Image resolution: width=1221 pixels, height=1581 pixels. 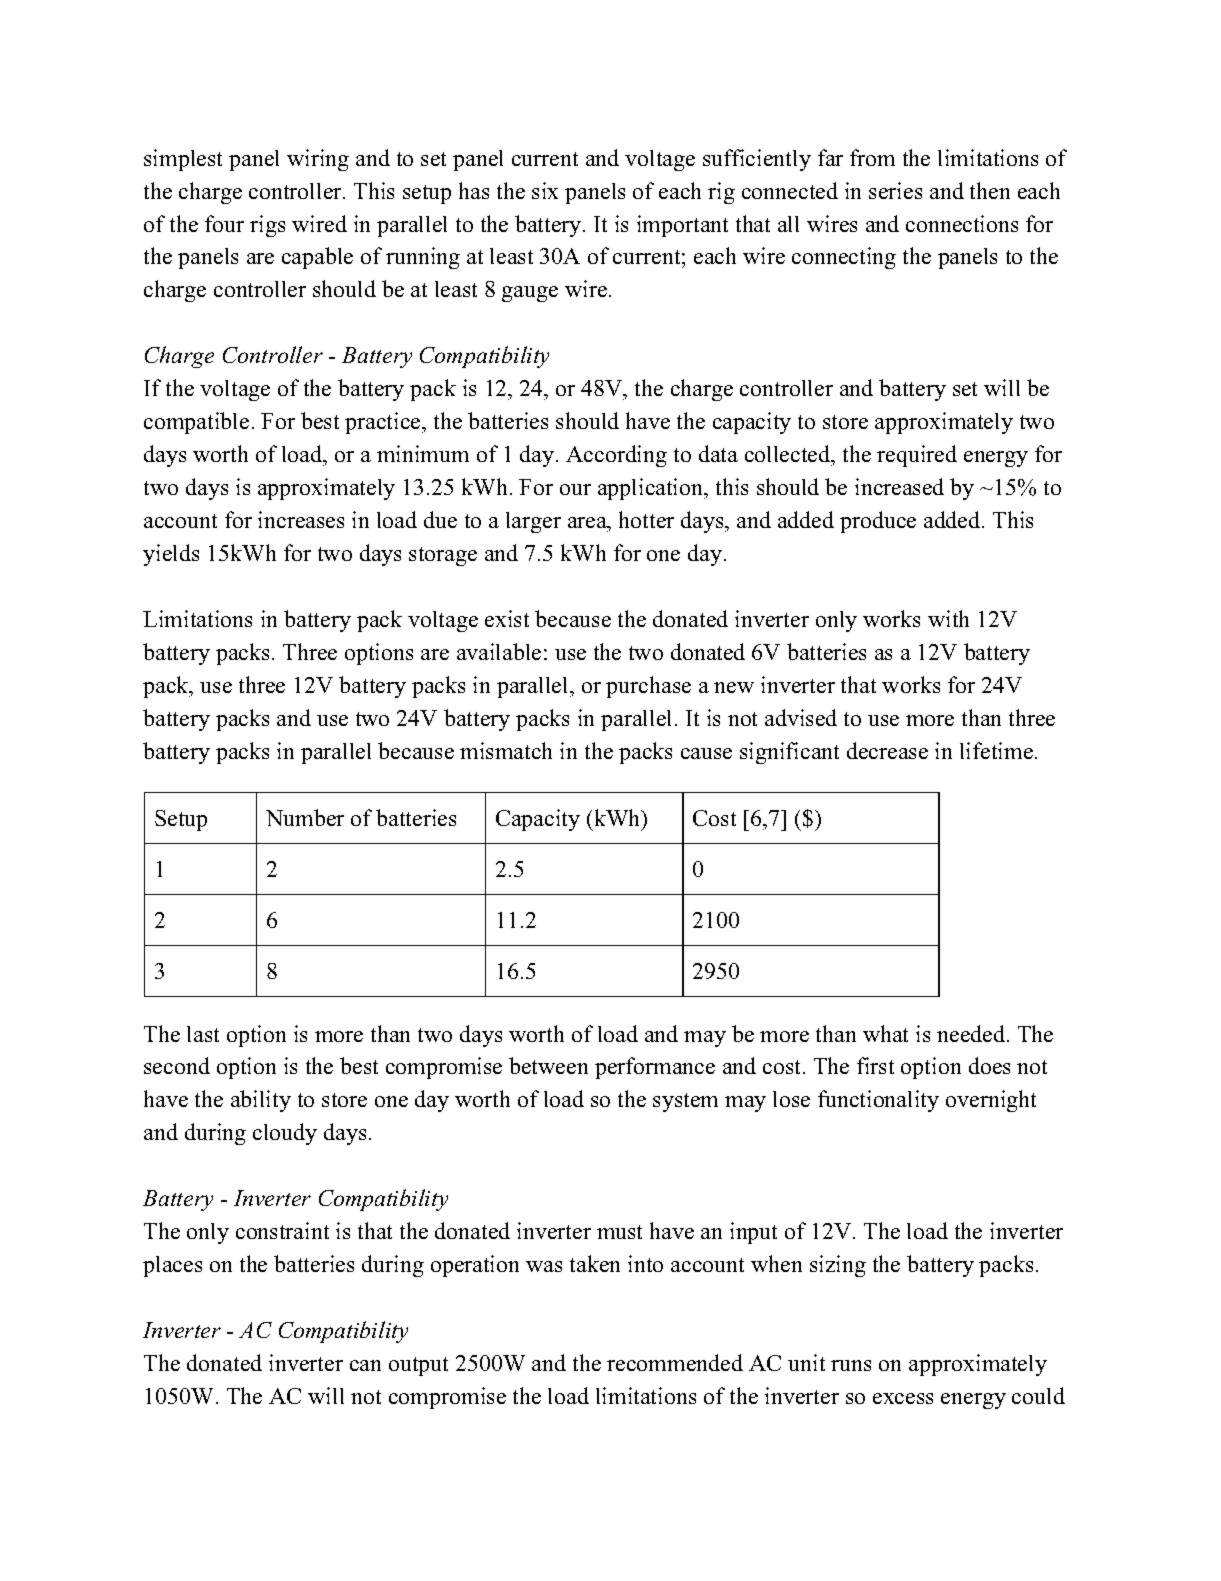 What do you see at coordinates (418, 1366) in the screenshot?
I see `output` at bounding box center [418, 1366].
